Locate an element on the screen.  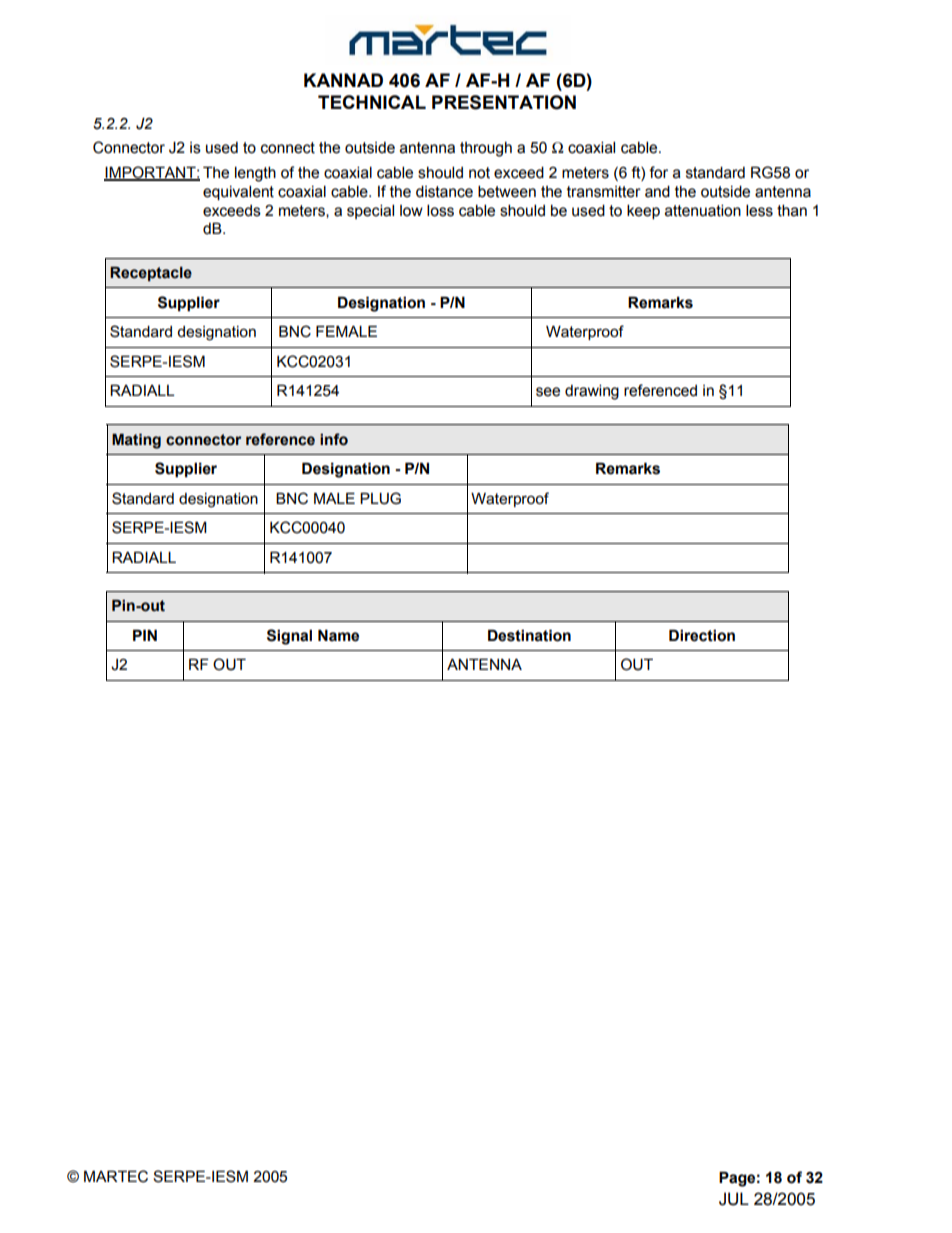
Signal is located at coordinates (289, 637).
